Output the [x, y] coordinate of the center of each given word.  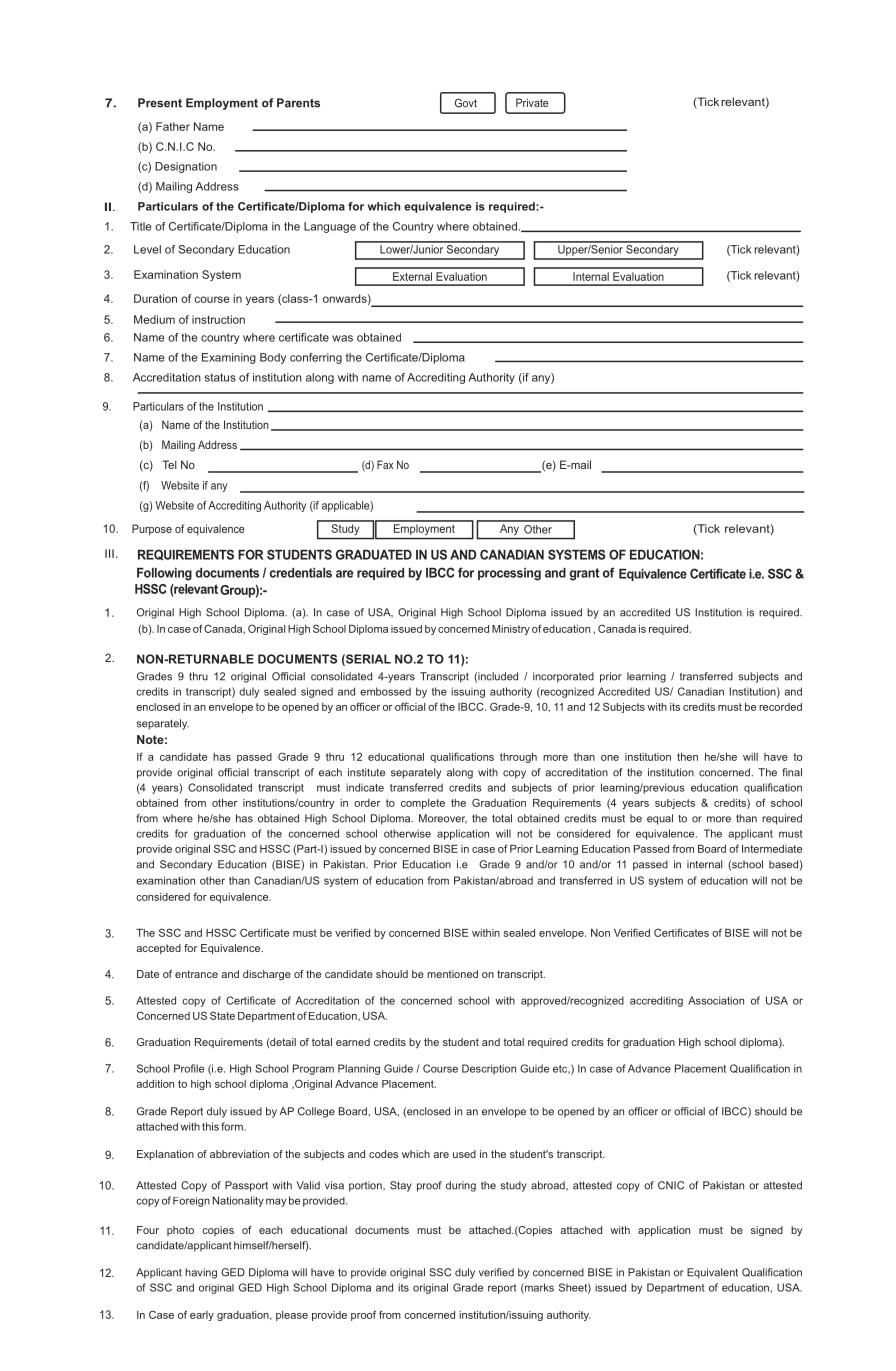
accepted [158, 949]
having [201, 1273]
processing [509, 574]
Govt [466, 103]
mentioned [452, 974]
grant [584, 574]
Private [532, 102]
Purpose [152, 530]
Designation [186, 167]
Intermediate [772, 849]
